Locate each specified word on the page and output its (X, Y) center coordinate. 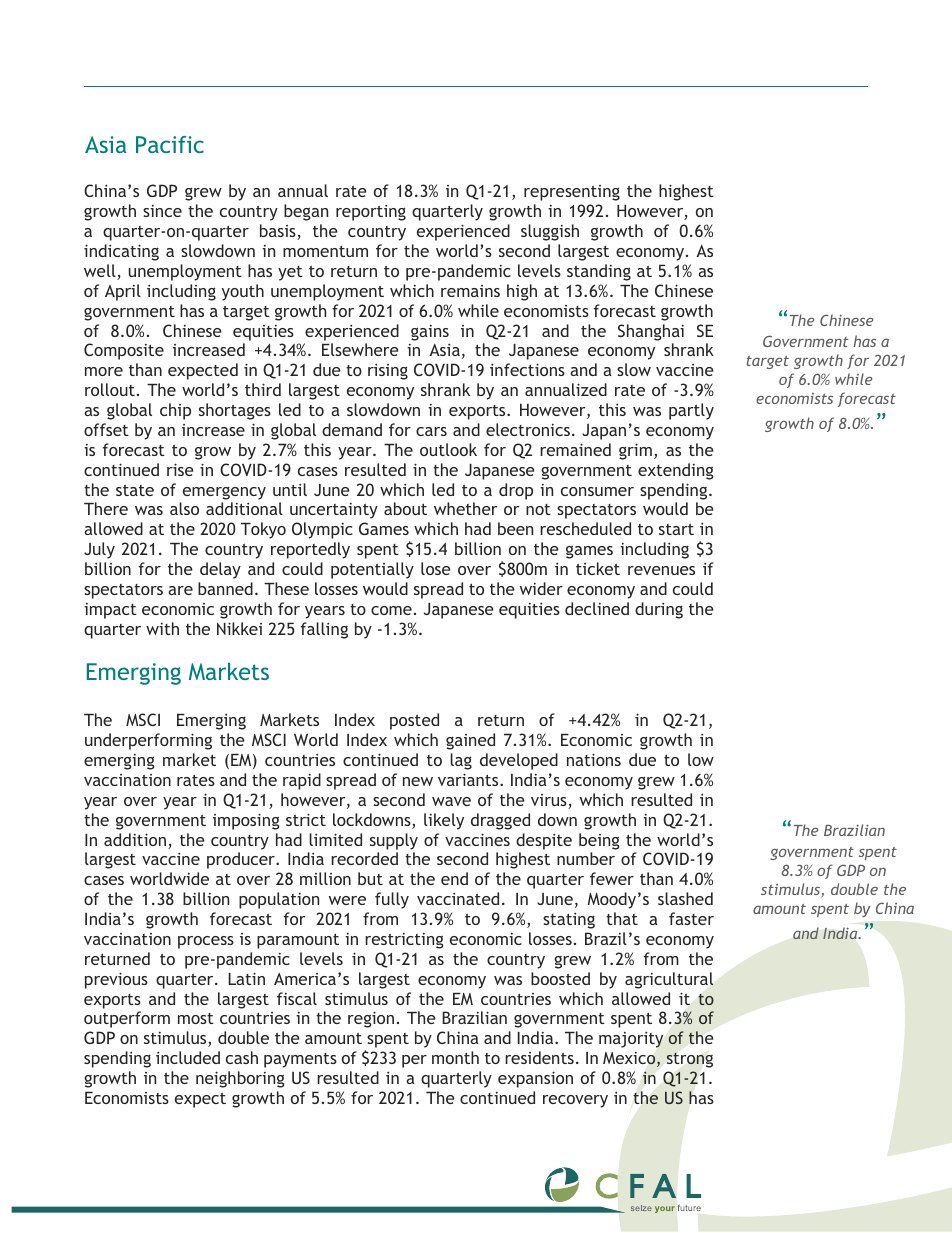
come (391, 610)
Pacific (170, 144)
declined (597, 608)
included (188, 1057)
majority (631, 1040)
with (162, 628)
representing (572, 193)
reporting (371, 213)
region (371, 1019)
